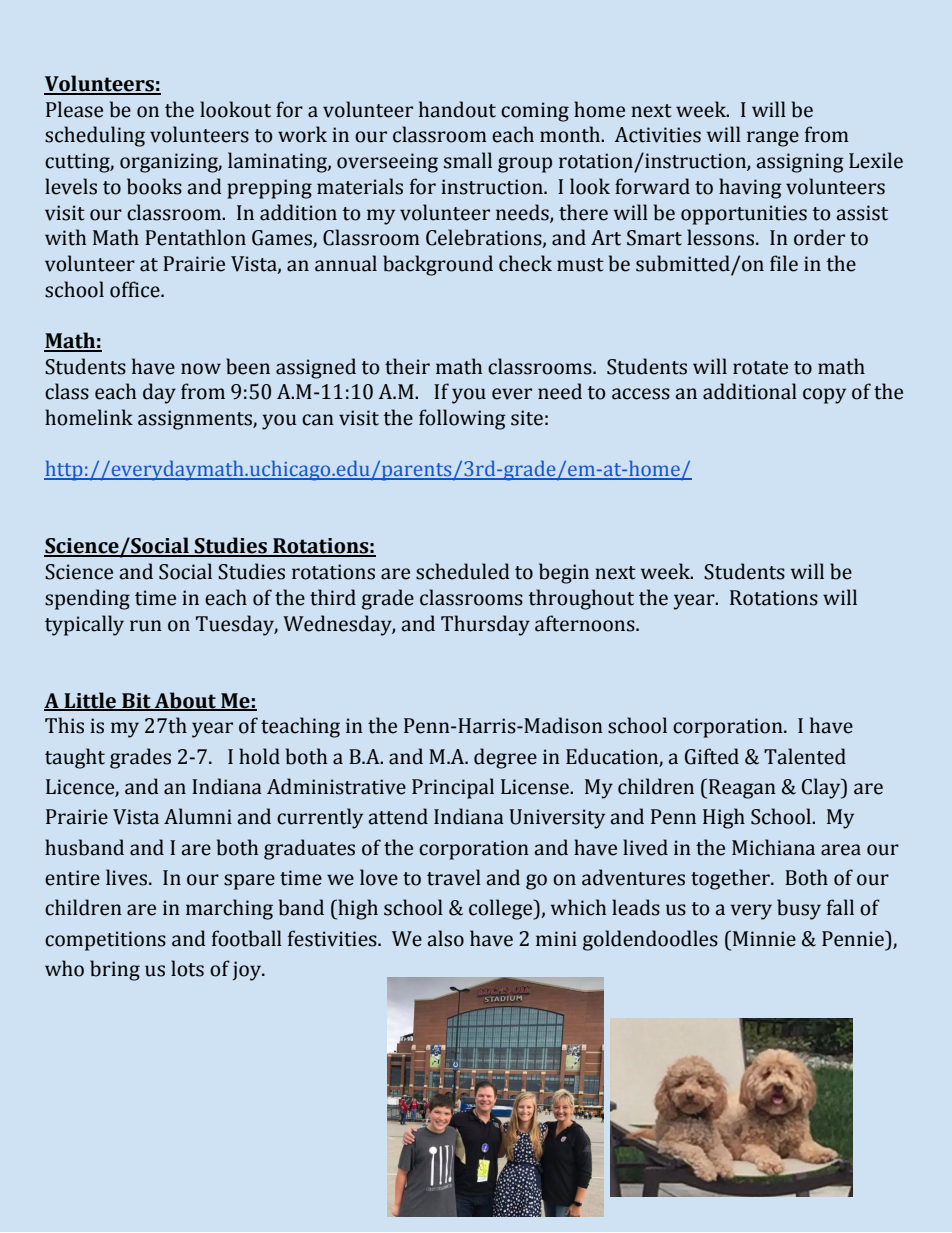 This image has width=952, height=1233. I want to click on their, so click(407, 366).
